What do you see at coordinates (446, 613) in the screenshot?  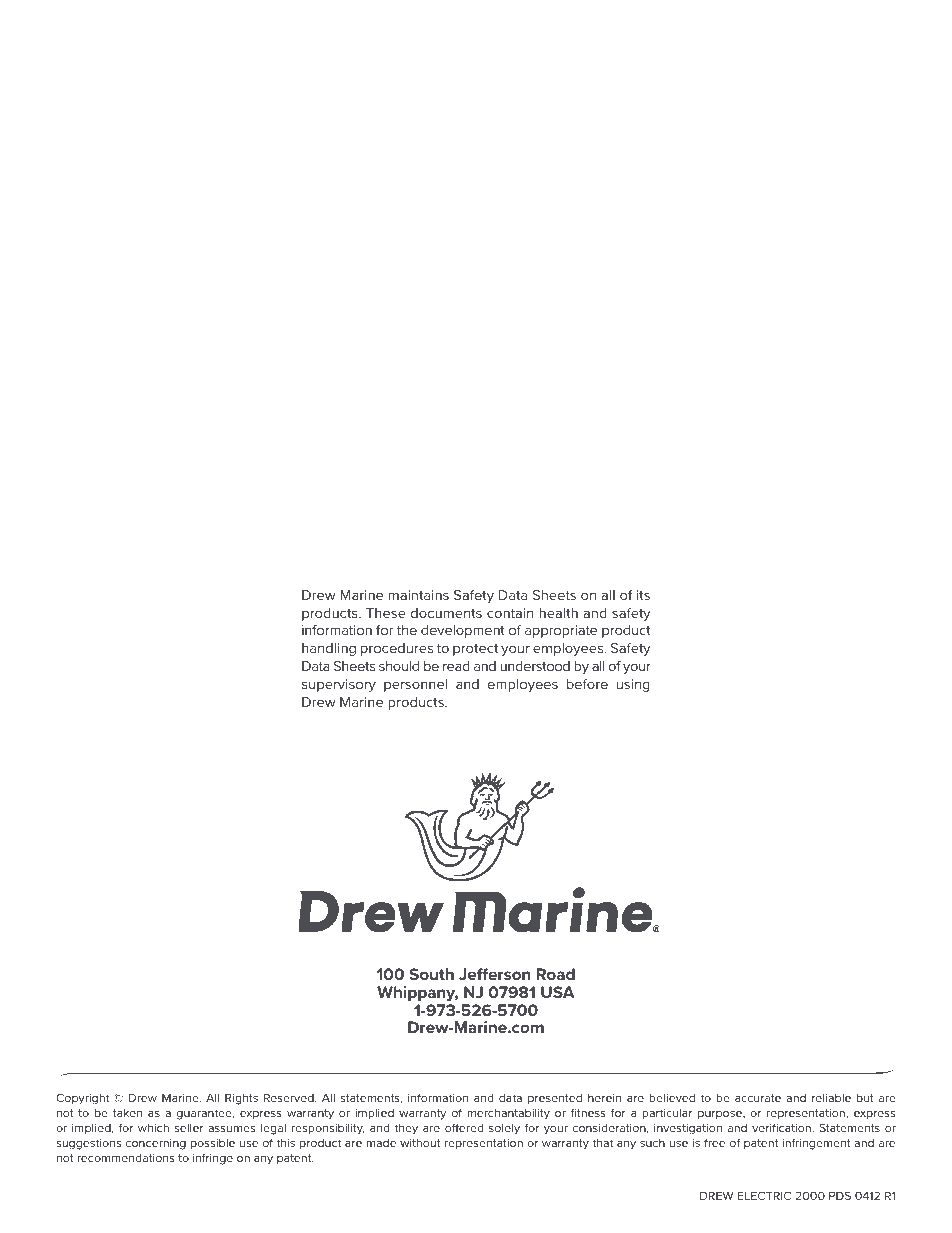 I see `documents` at bounding box center [446, 613].
